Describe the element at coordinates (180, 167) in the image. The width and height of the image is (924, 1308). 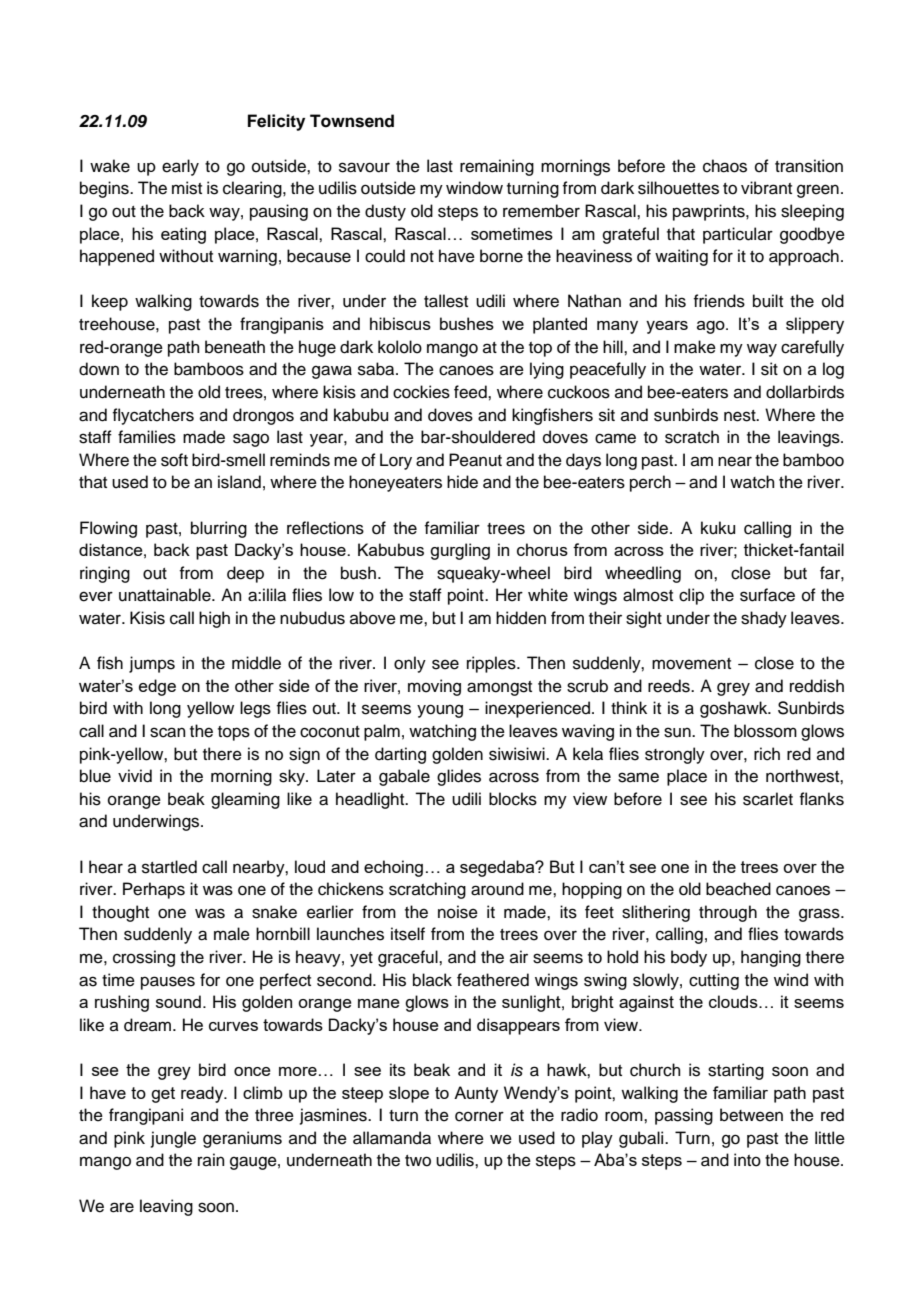
I see `early` at that location.
